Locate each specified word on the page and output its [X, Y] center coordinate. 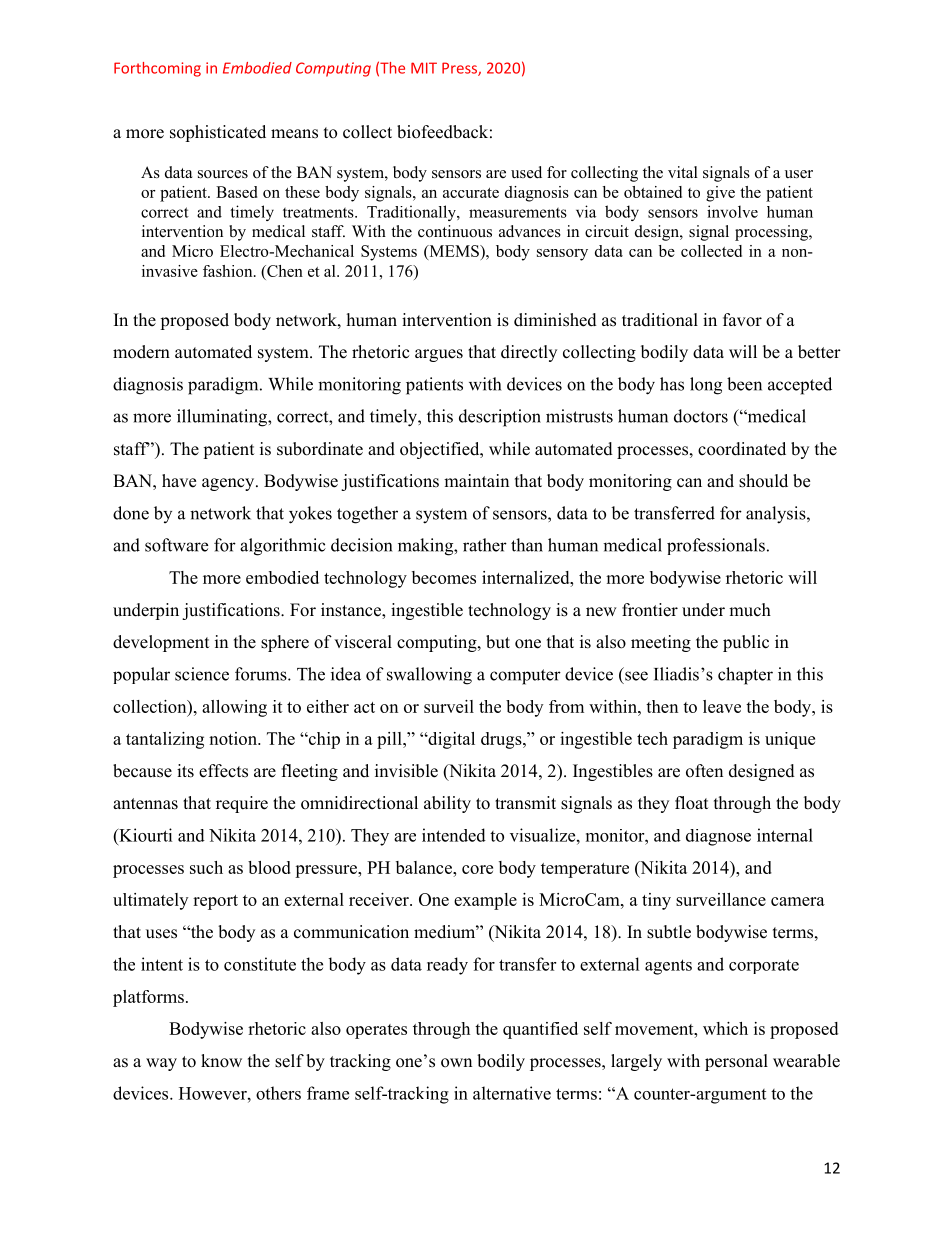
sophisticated [218, 133]
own [456, 1063]
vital [683, 172]
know [221, 1061]
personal [736, 1062]
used [526, 172]
